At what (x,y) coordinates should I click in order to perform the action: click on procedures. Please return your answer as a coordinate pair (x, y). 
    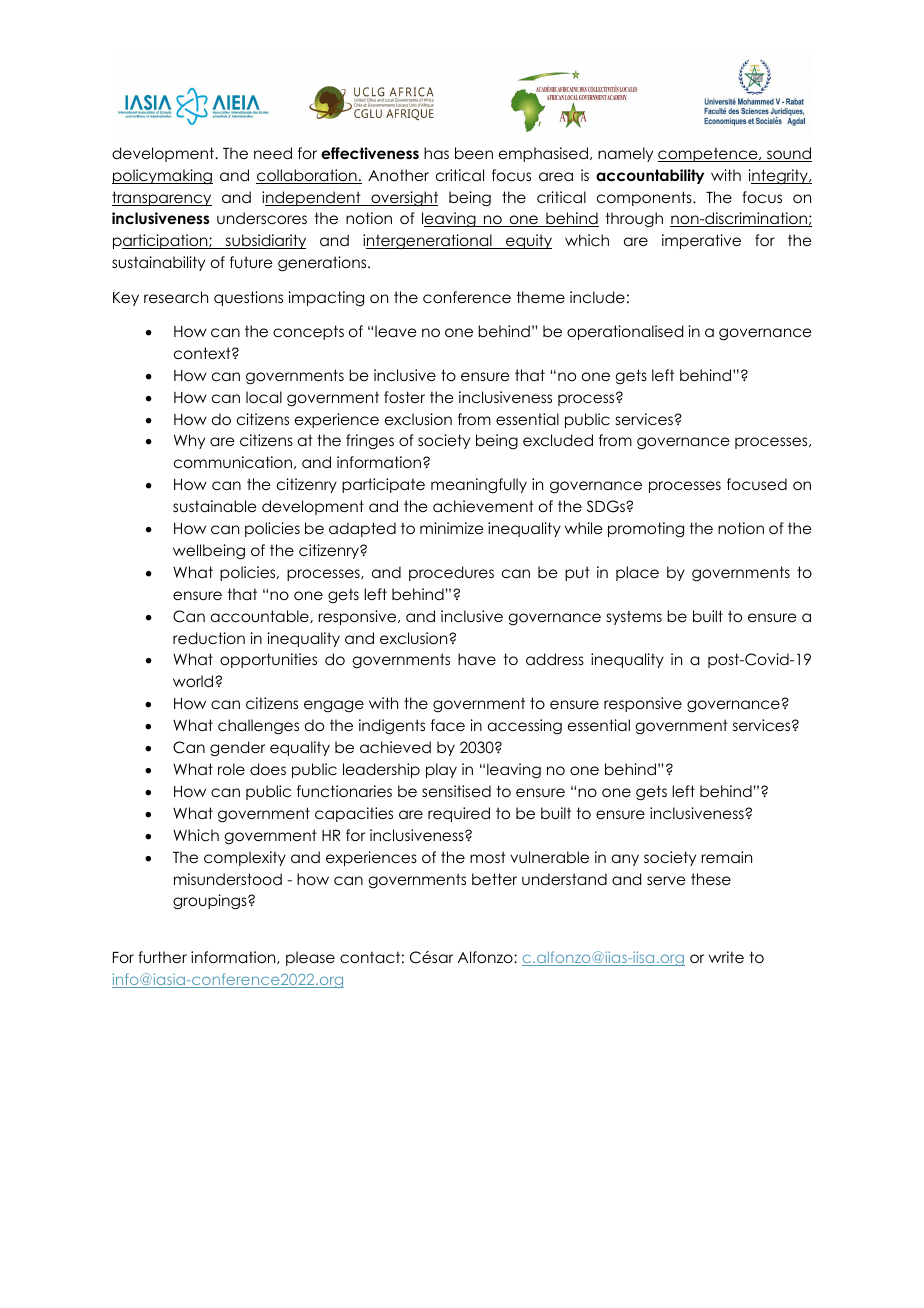
    Looking at the image, I should click on (451, 573).
